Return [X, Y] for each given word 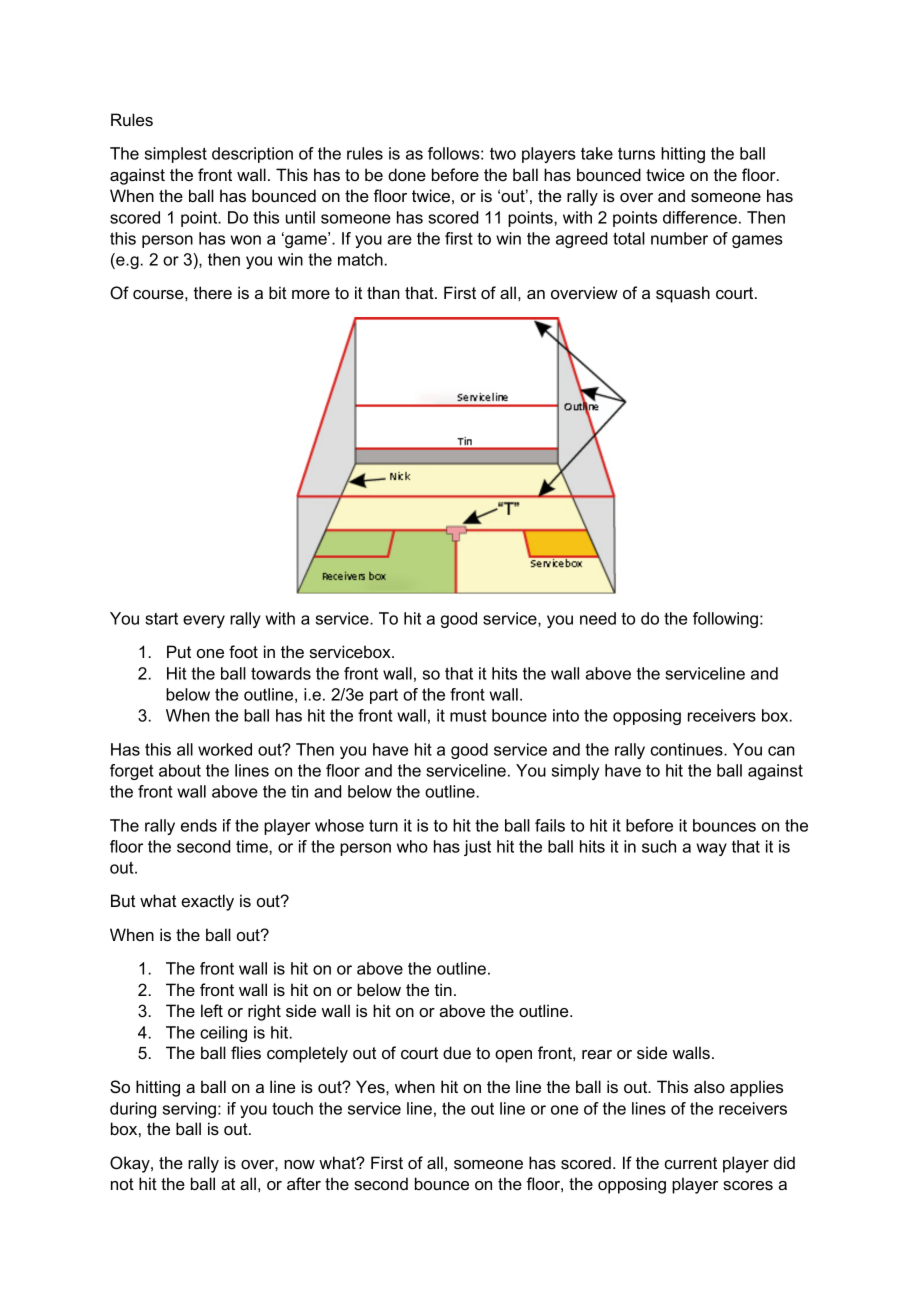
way [712, 849]
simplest [176, 155]
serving [189, 1110]
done [407, 174]
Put [179, 651]
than [383, 292]
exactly [207, 902]
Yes [371, 1086]
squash [683, 294]
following [725, 620]
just [477, 848]
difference [700, 217]
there [213, 292]
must [468, 715]
